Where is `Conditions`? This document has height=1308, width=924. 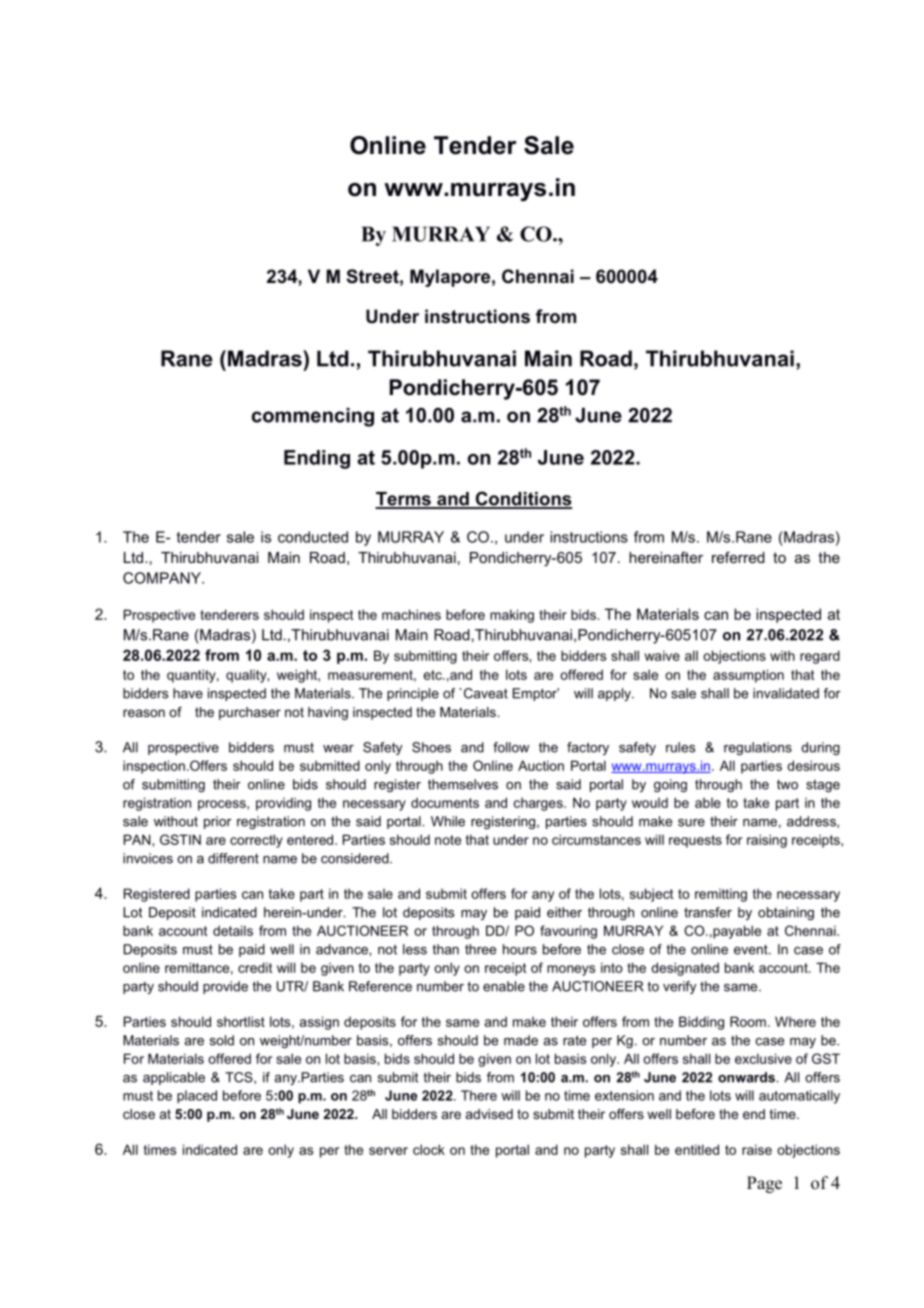
Conditions is located at coordinates (522, 499).
